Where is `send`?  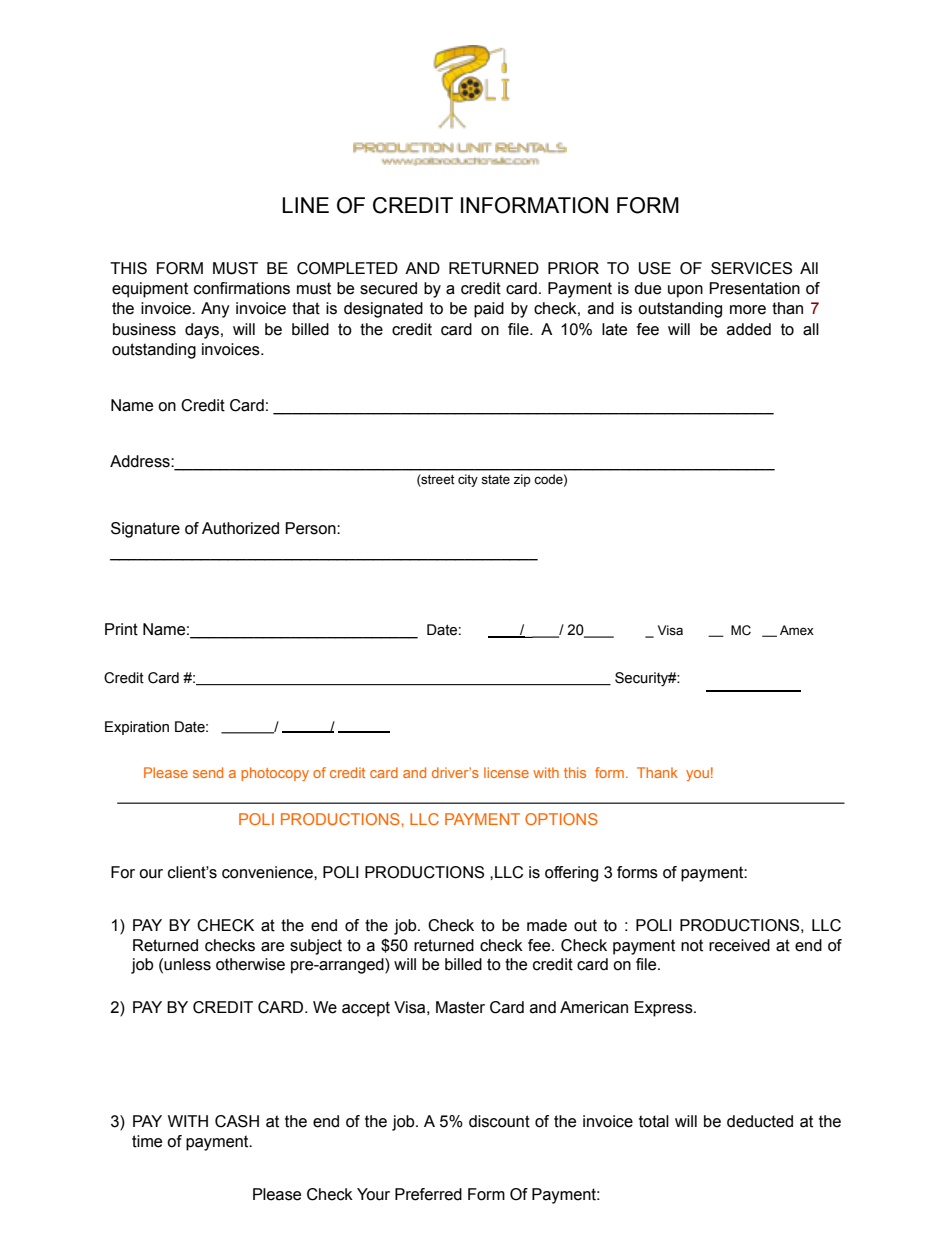
send is located at coordinates (208, 772).
